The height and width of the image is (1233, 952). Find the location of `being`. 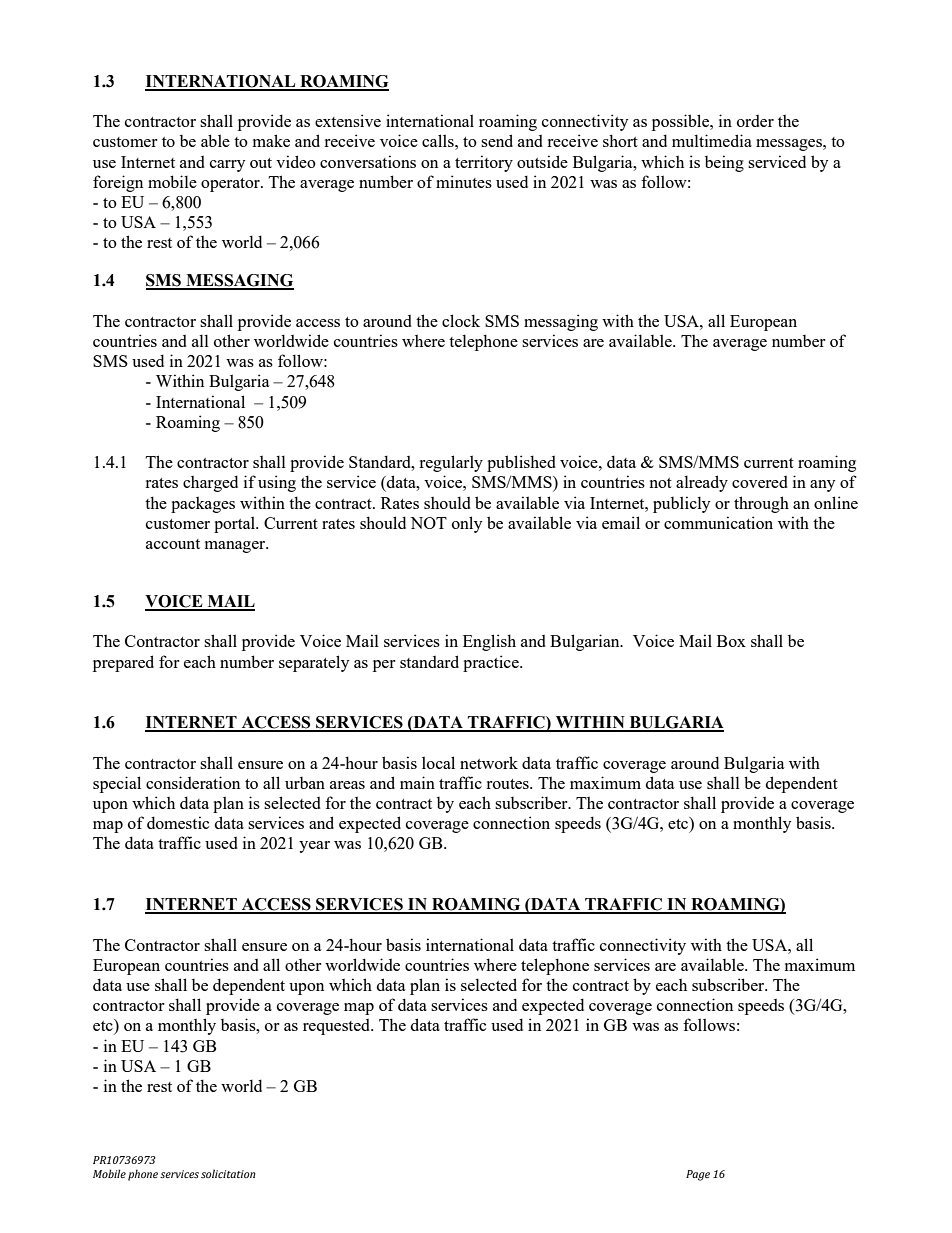

being is located at coordinates (724, 163).
